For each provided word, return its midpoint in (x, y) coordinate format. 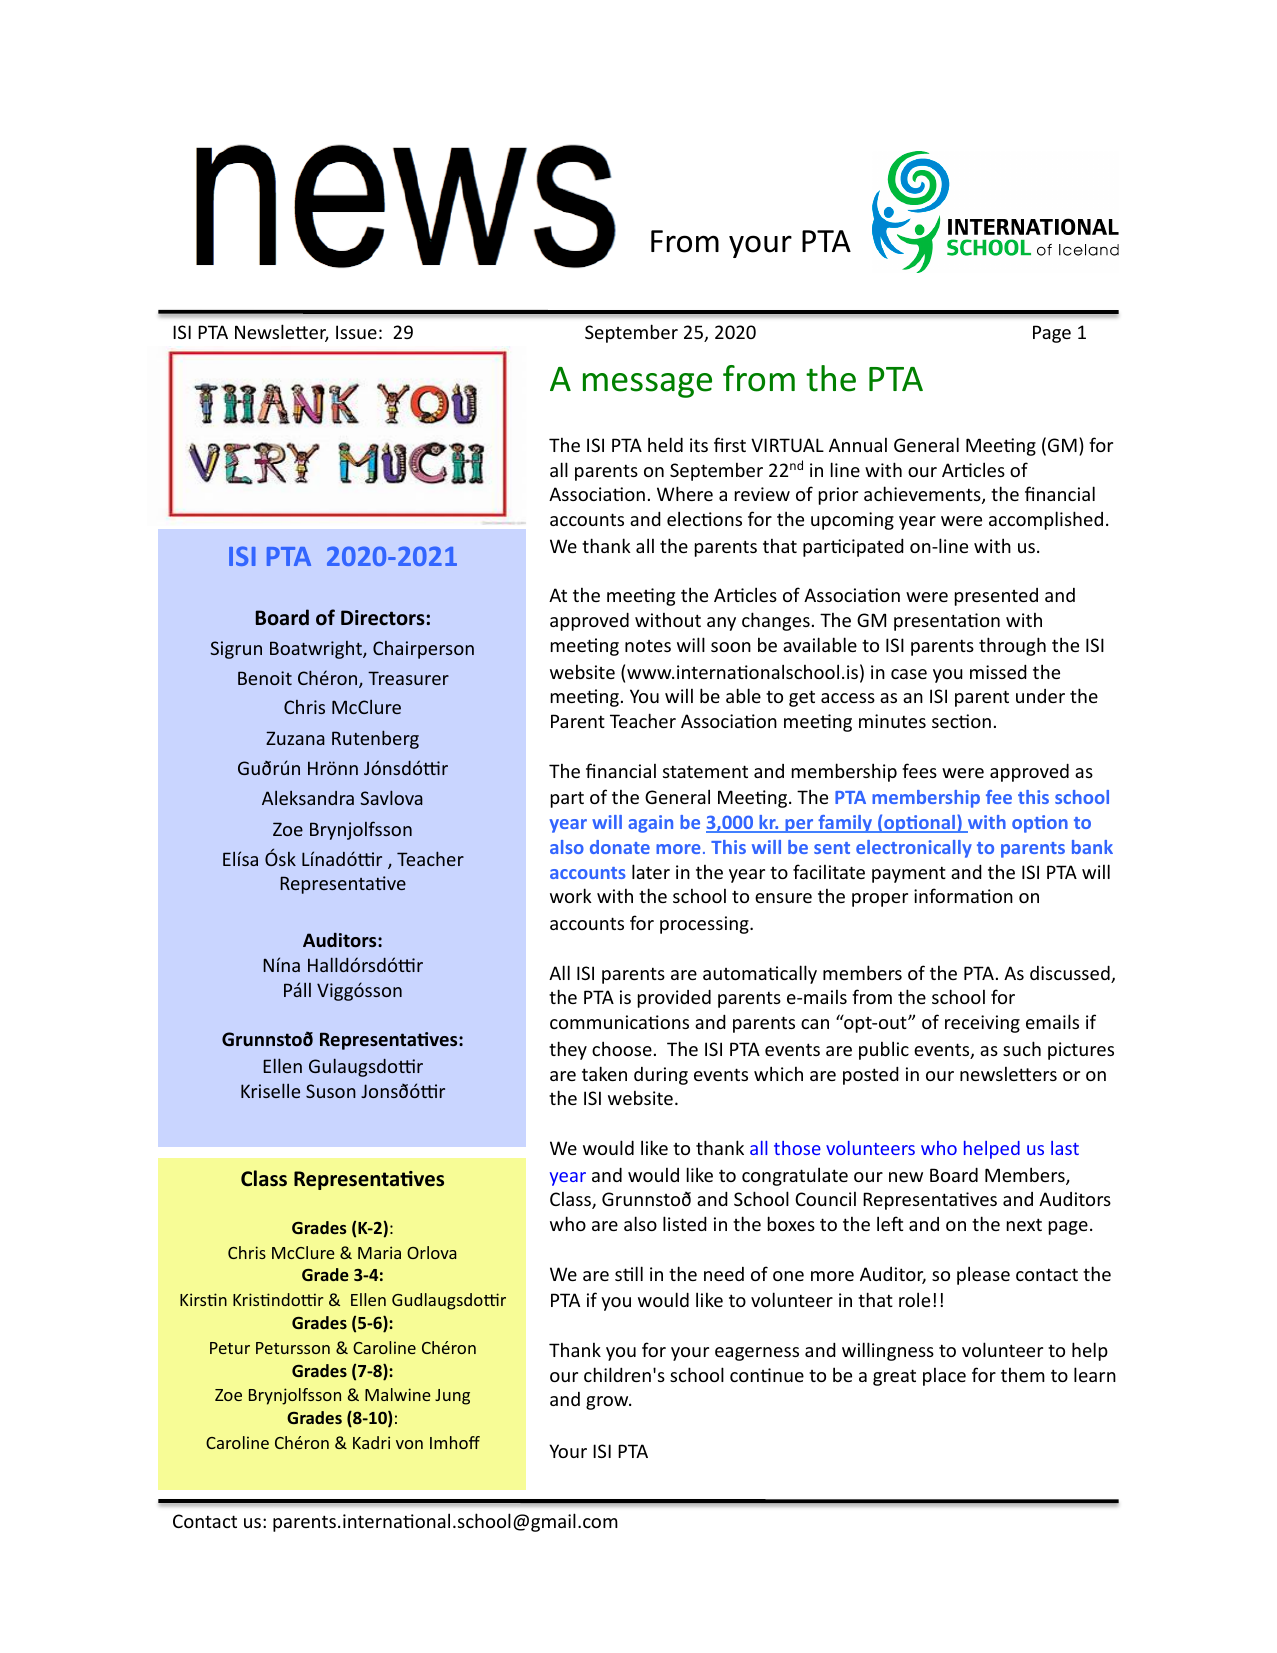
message (647, 385)
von (409, 1444)
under (1040, 696)
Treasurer (408, 678)
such (1022, 1048)
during (661, 1076)
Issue (356, 332)
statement (705, 771)
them (1023, 1374)
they (568, 1050)
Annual (858, 444)
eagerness (757, 1354)
